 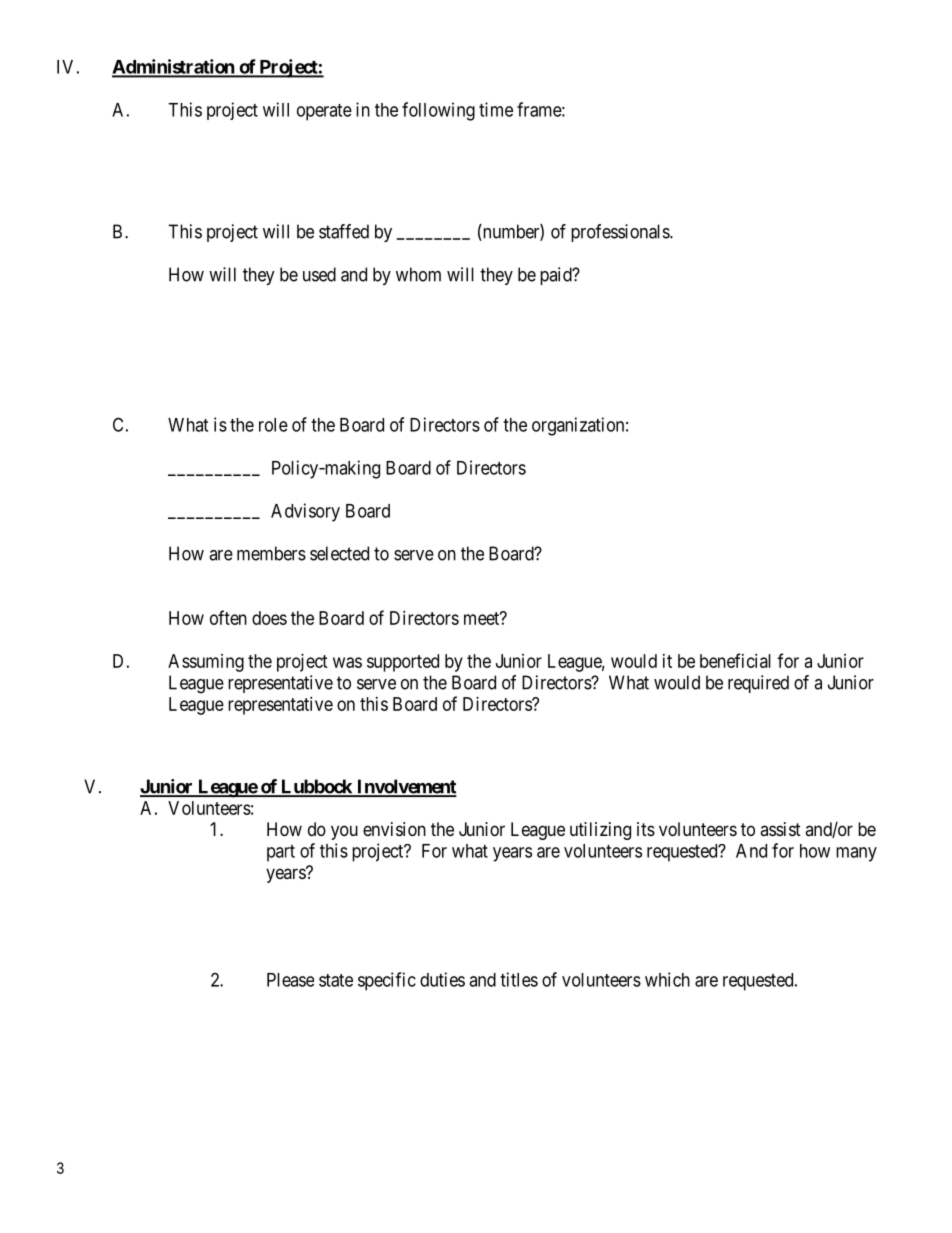 What do you see at coordinates (290, 980) in the document?
I see `Please` at bounding box center [290, 980].
